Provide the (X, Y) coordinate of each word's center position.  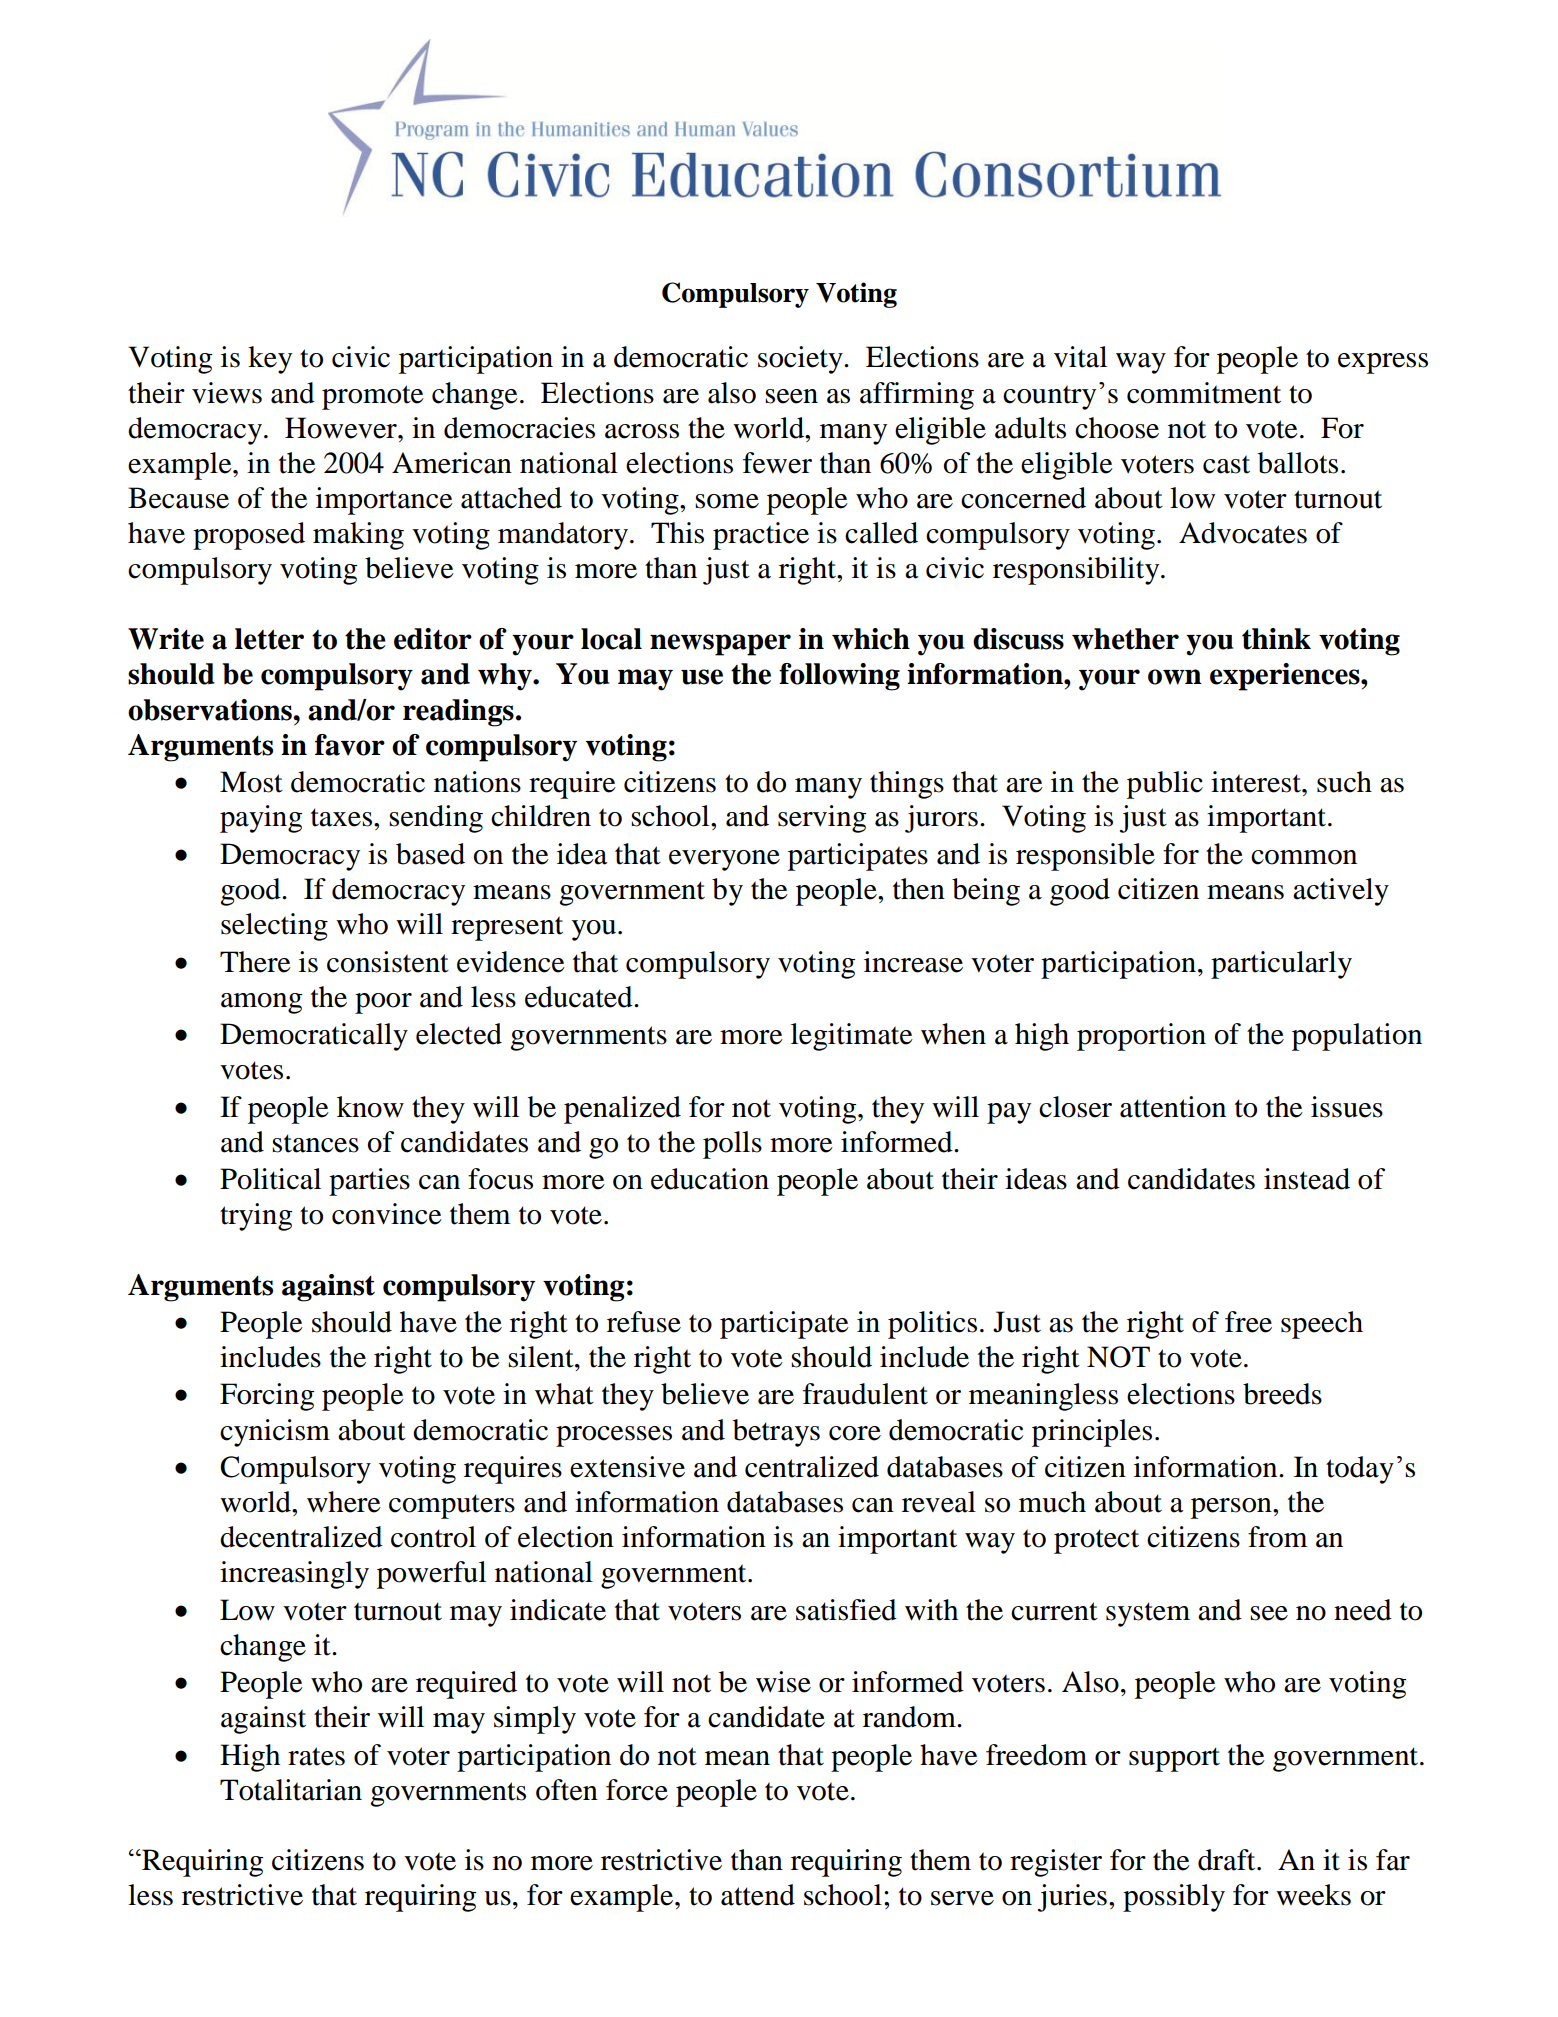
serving (822, 819)
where (344, 1502)
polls (732, 1145)
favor (350, 745)
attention (1173, 1107)
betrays (776, 1433)
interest (1257, 782)
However (342, 428)
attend (758, 1895)
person (1232, 1508)
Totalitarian (291, 1790)
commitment (1204, 393)
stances (315, 1143)
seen (791, 396)
